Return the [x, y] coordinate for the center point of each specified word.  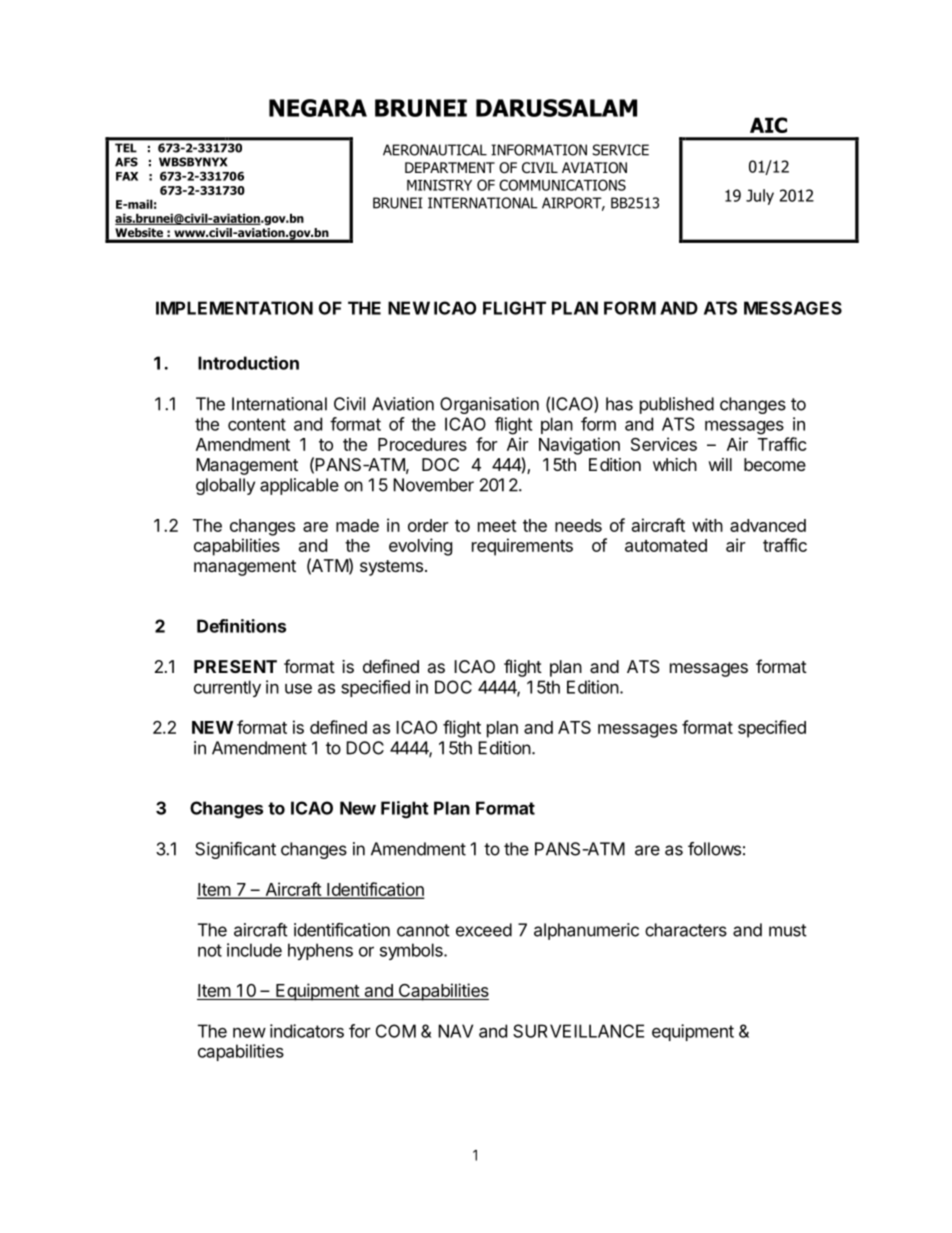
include [254, 950]
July [760, 197]
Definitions [241, 626]
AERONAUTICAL [435, 150]
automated [666, 545]
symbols [412, 951]
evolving [420, 547]
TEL [126, 148]
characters [686, 930]
